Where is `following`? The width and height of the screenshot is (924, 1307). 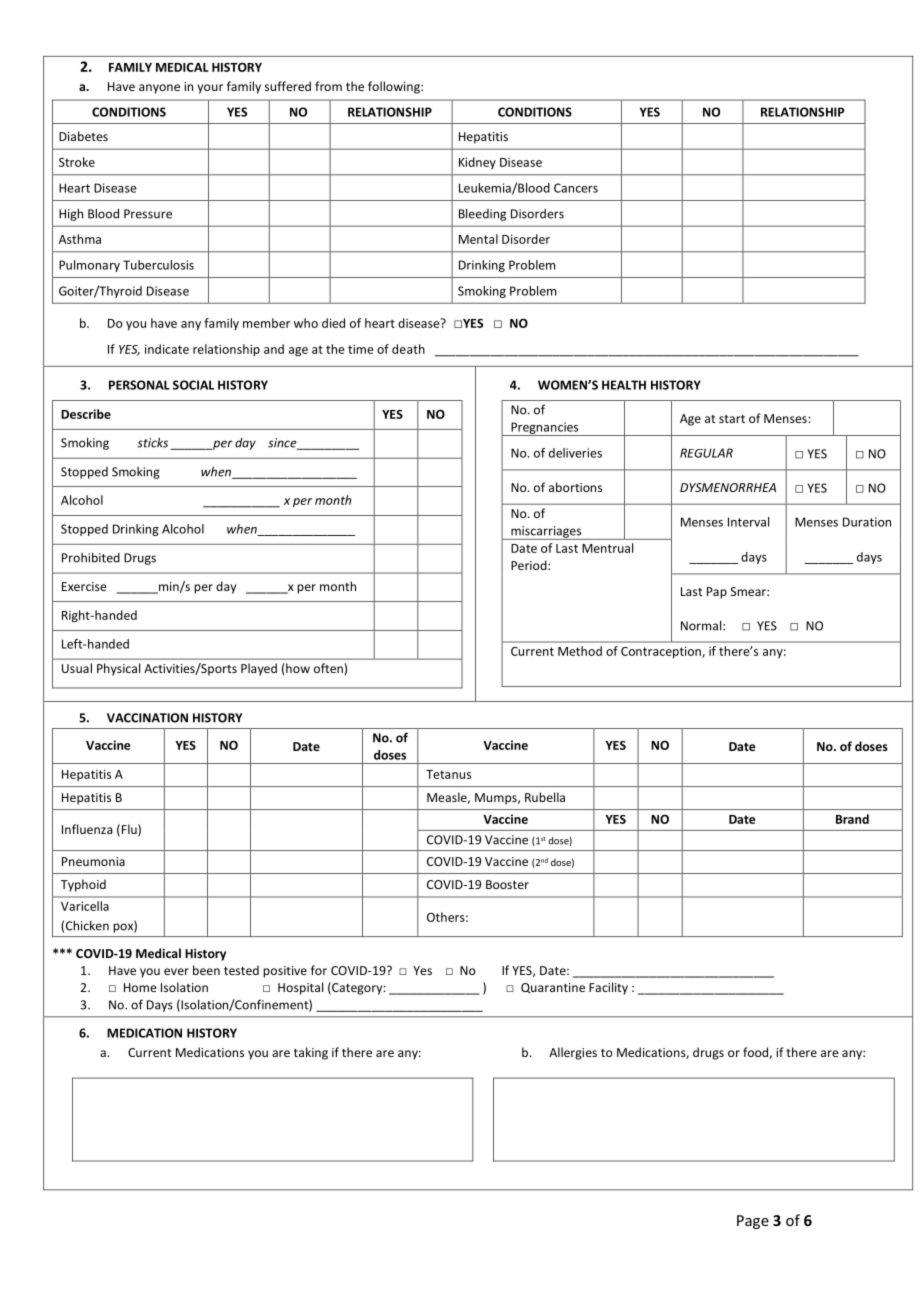 following is located at coordinates (395, 87).
